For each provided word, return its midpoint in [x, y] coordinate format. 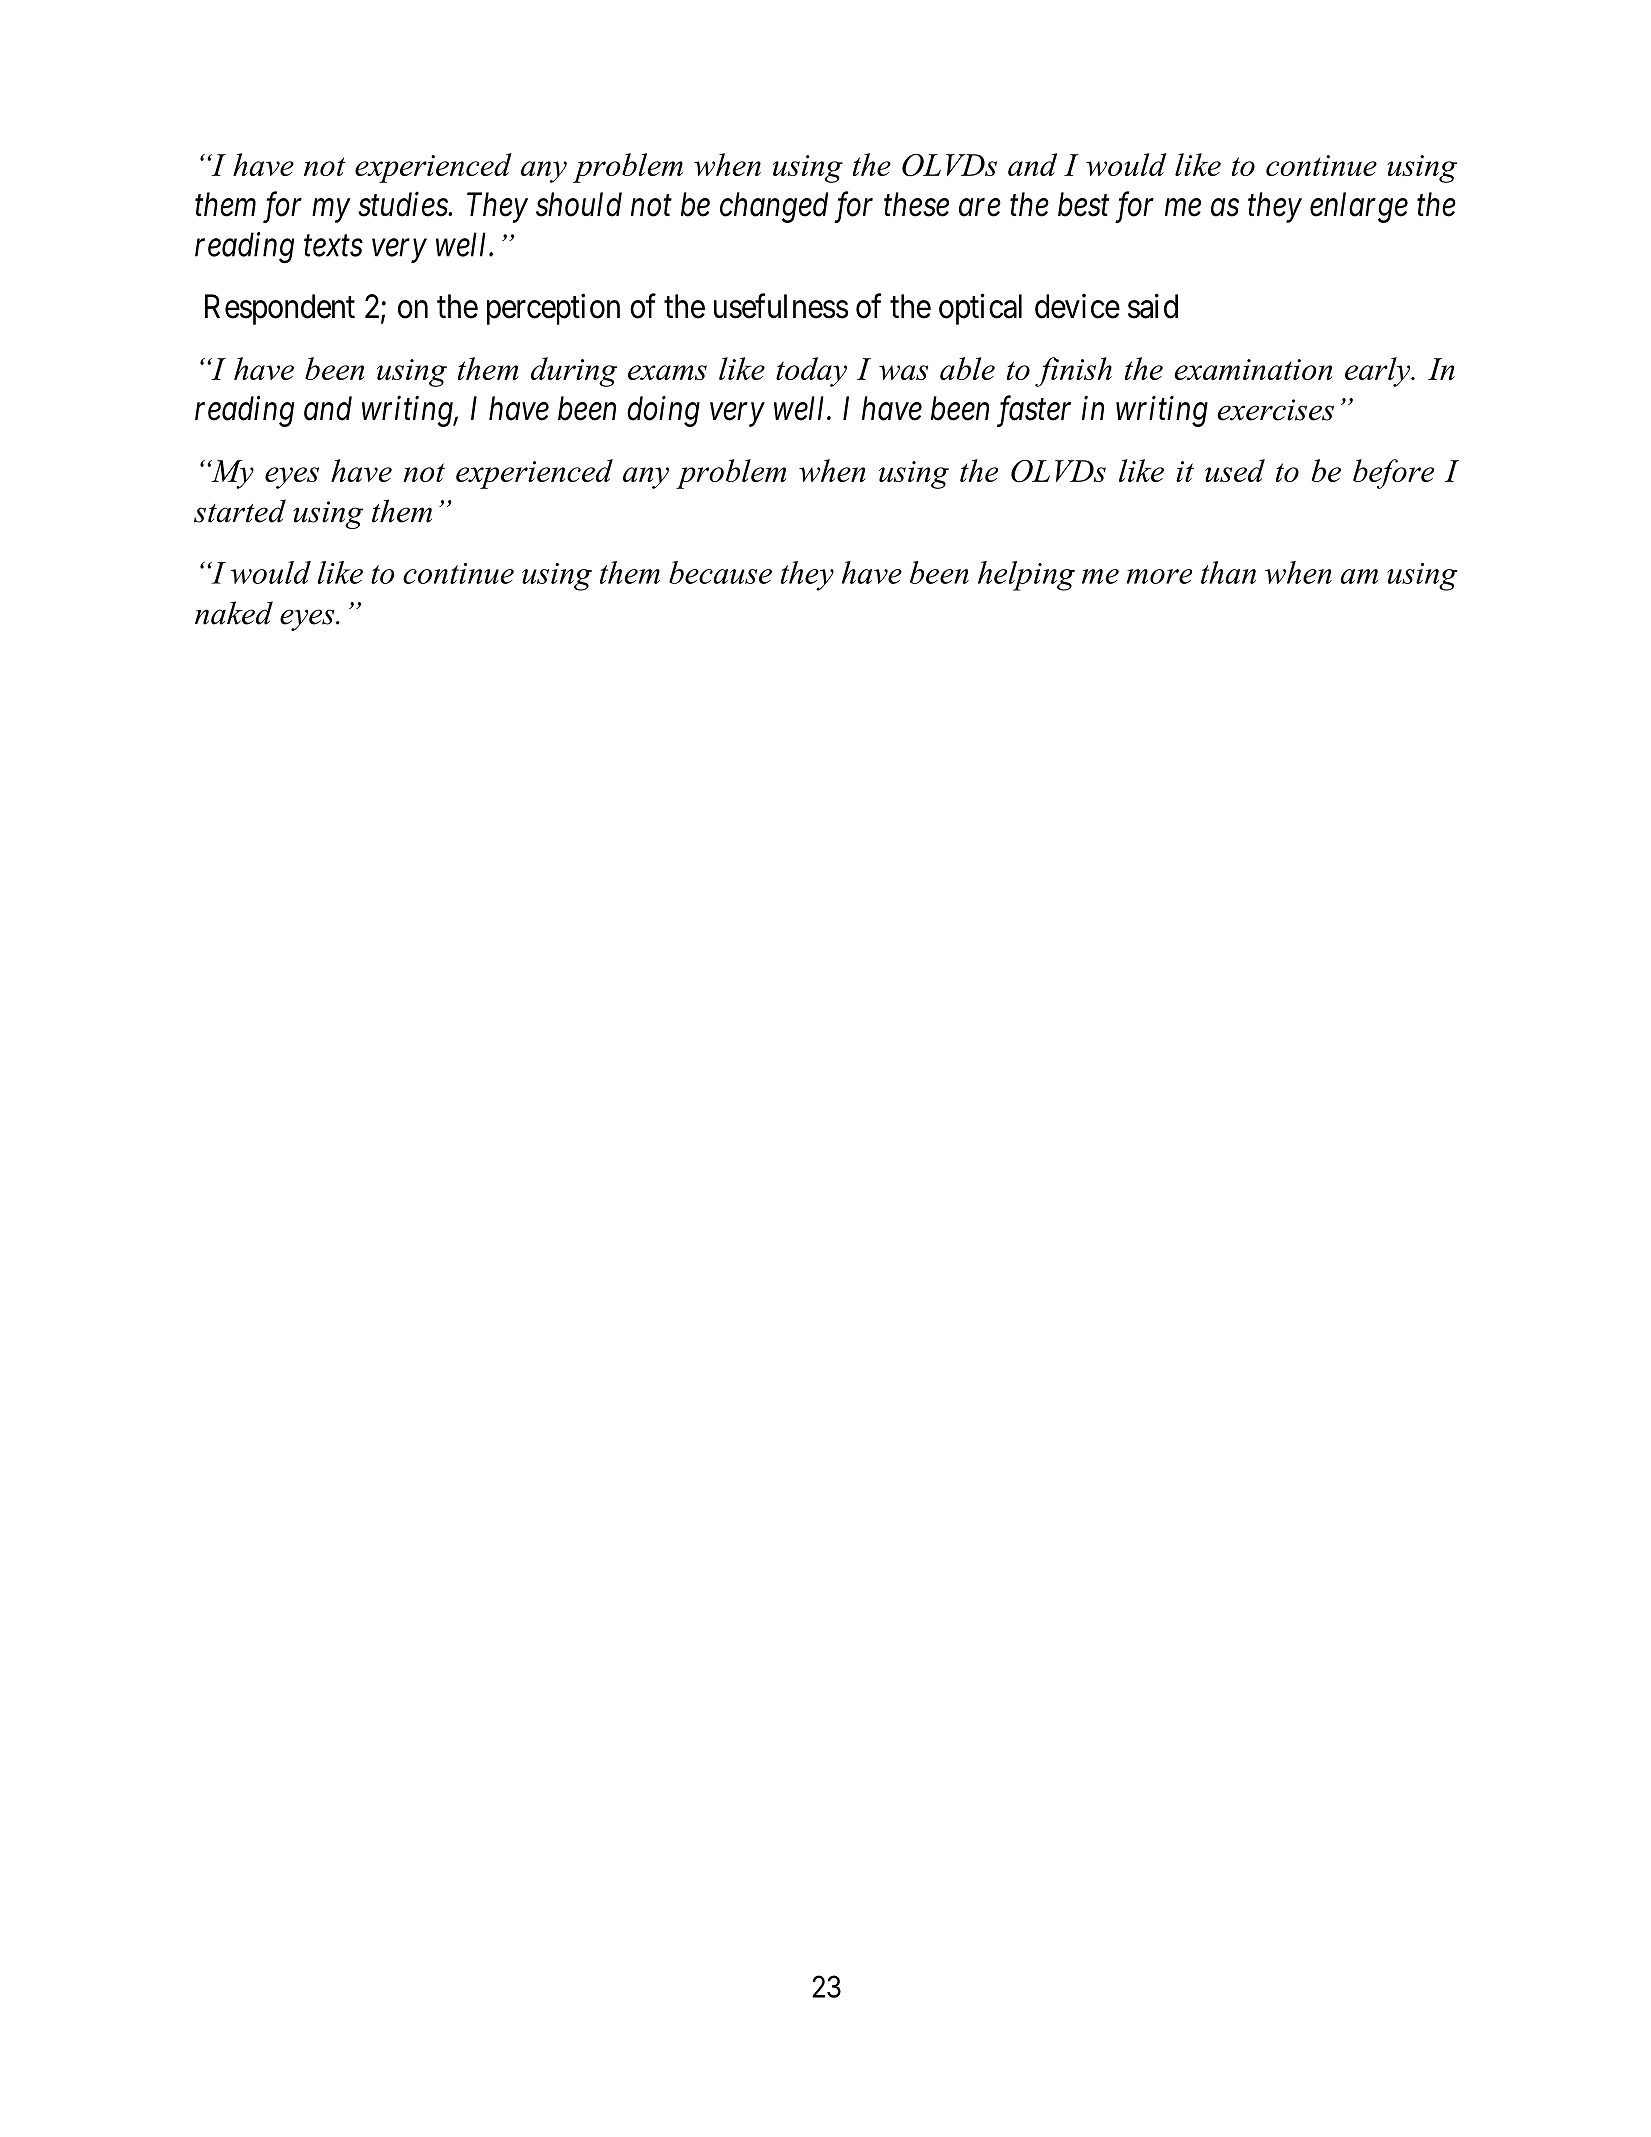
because [720, 572]
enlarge [1359, 207]
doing [663, 411]
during [574, 372]
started [240, 511]
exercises [1275, 410]
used [1235, 470]
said [1153, 306]
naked [234, 613]
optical [980, 309]
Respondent [280, 309]
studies [403, 204]
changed [774, 207]
